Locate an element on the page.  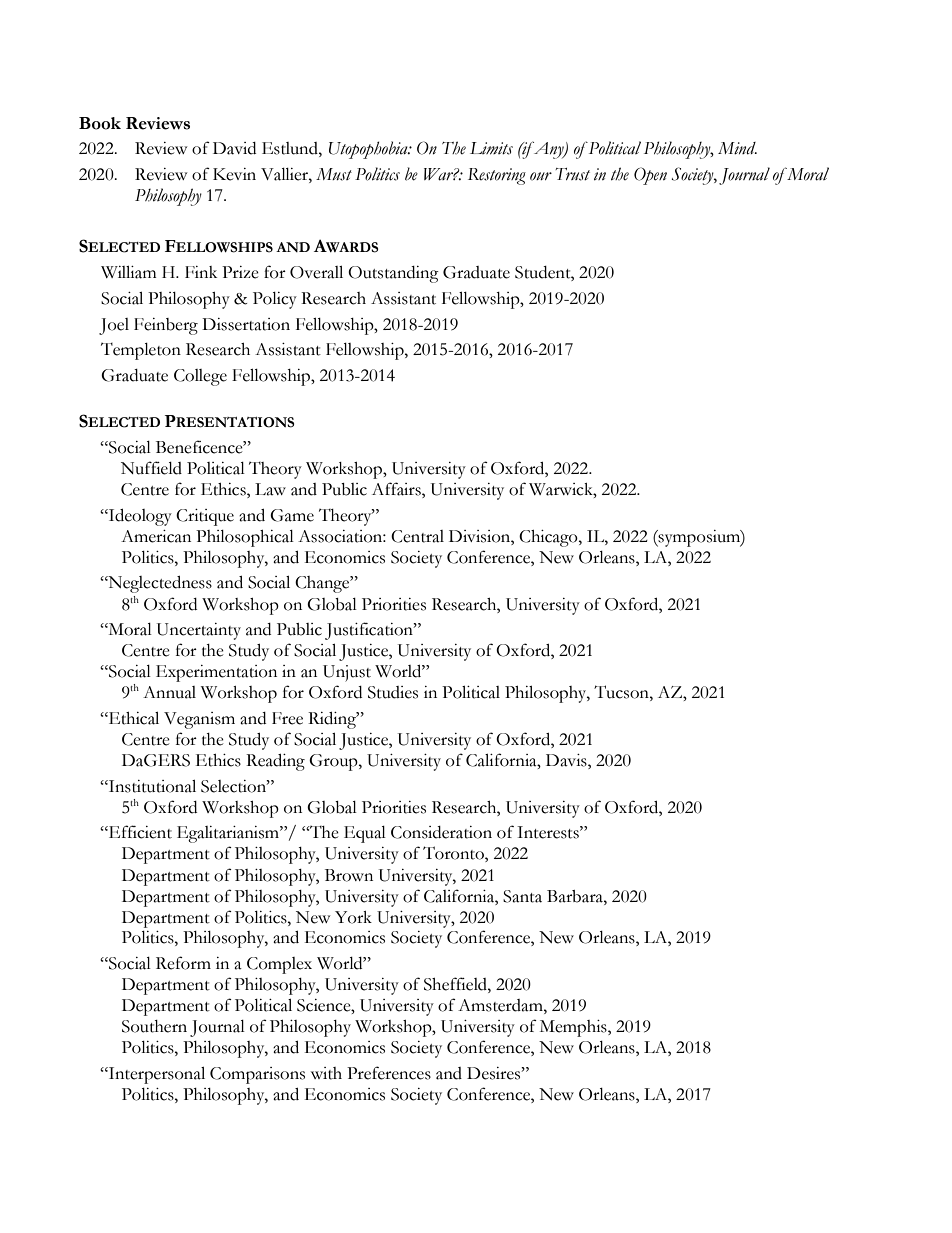
Santa is located at coordinates (522, 896).
